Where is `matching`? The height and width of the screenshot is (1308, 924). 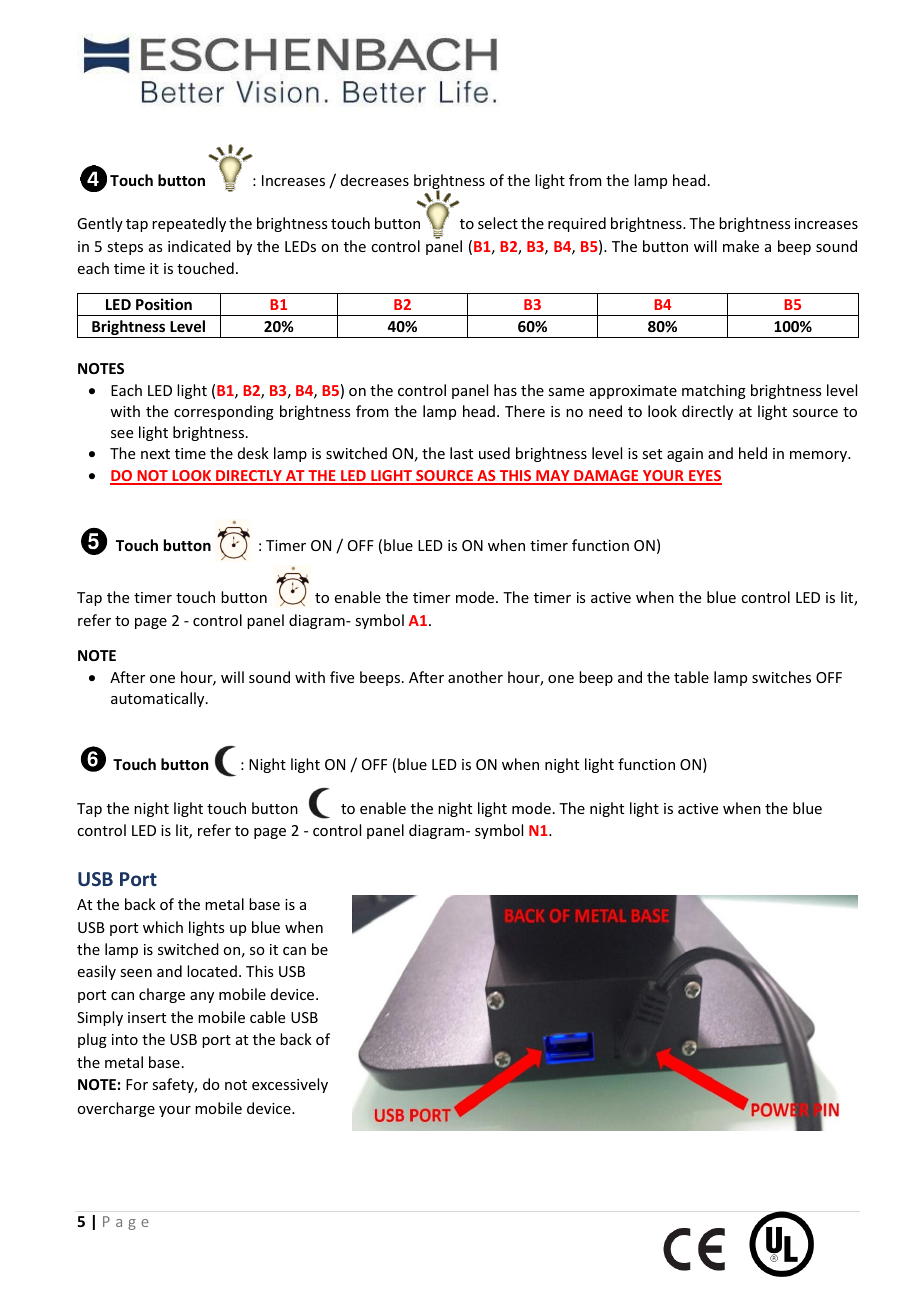 matching is located at coordinates (714, 391).
